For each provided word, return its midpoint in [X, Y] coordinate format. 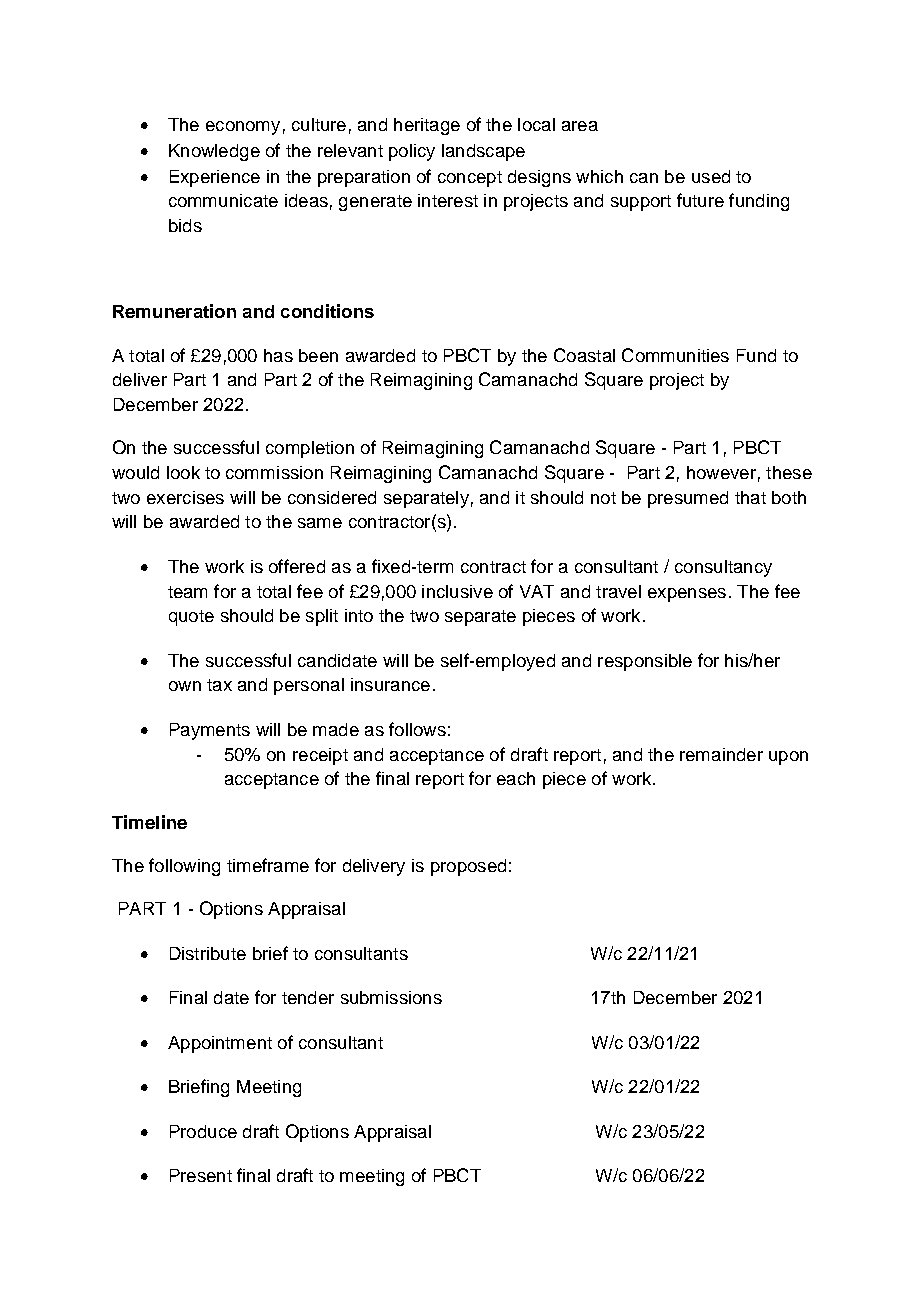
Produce [203, 1131]
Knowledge [214, 152]
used [711, 176]
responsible [645, 662]
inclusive [457, 591]
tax [219, 685]
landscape [483, 152]
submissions [391, 997]
